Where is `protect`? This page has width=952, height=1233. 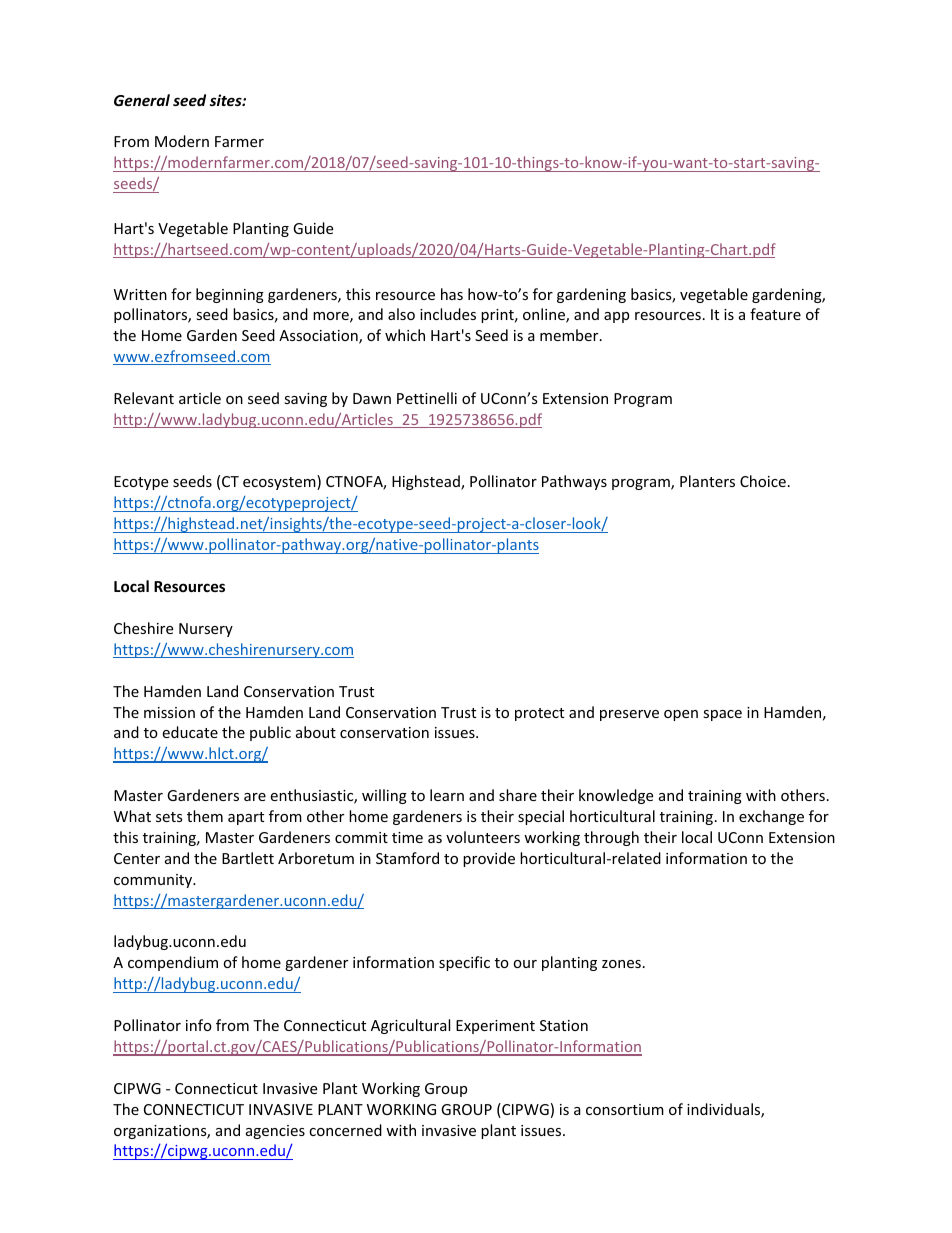
protect is located at coordinates (539, 714).
